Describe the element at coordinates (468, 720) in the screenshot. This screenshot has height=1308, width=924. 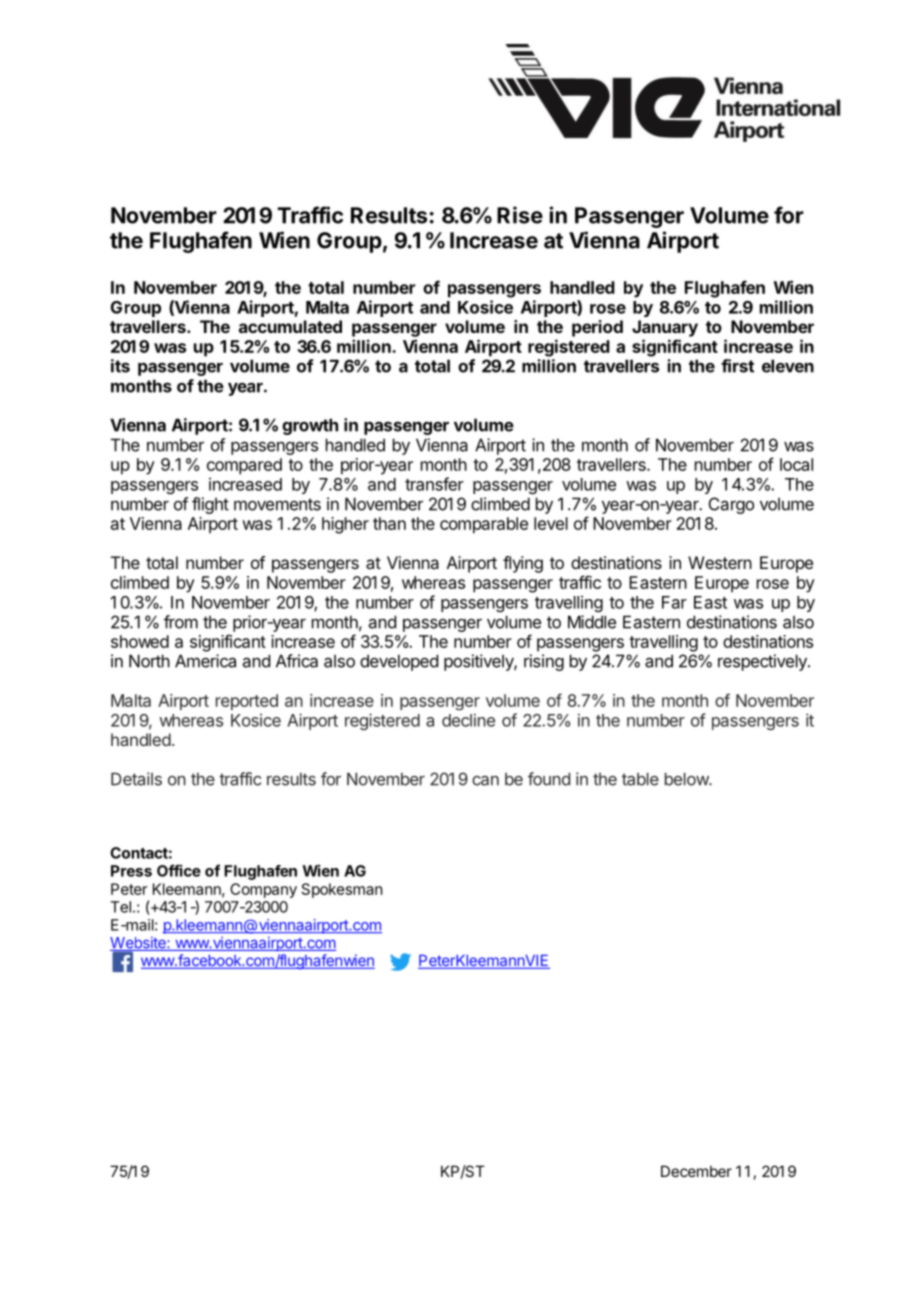
I see `decline` at that location.
